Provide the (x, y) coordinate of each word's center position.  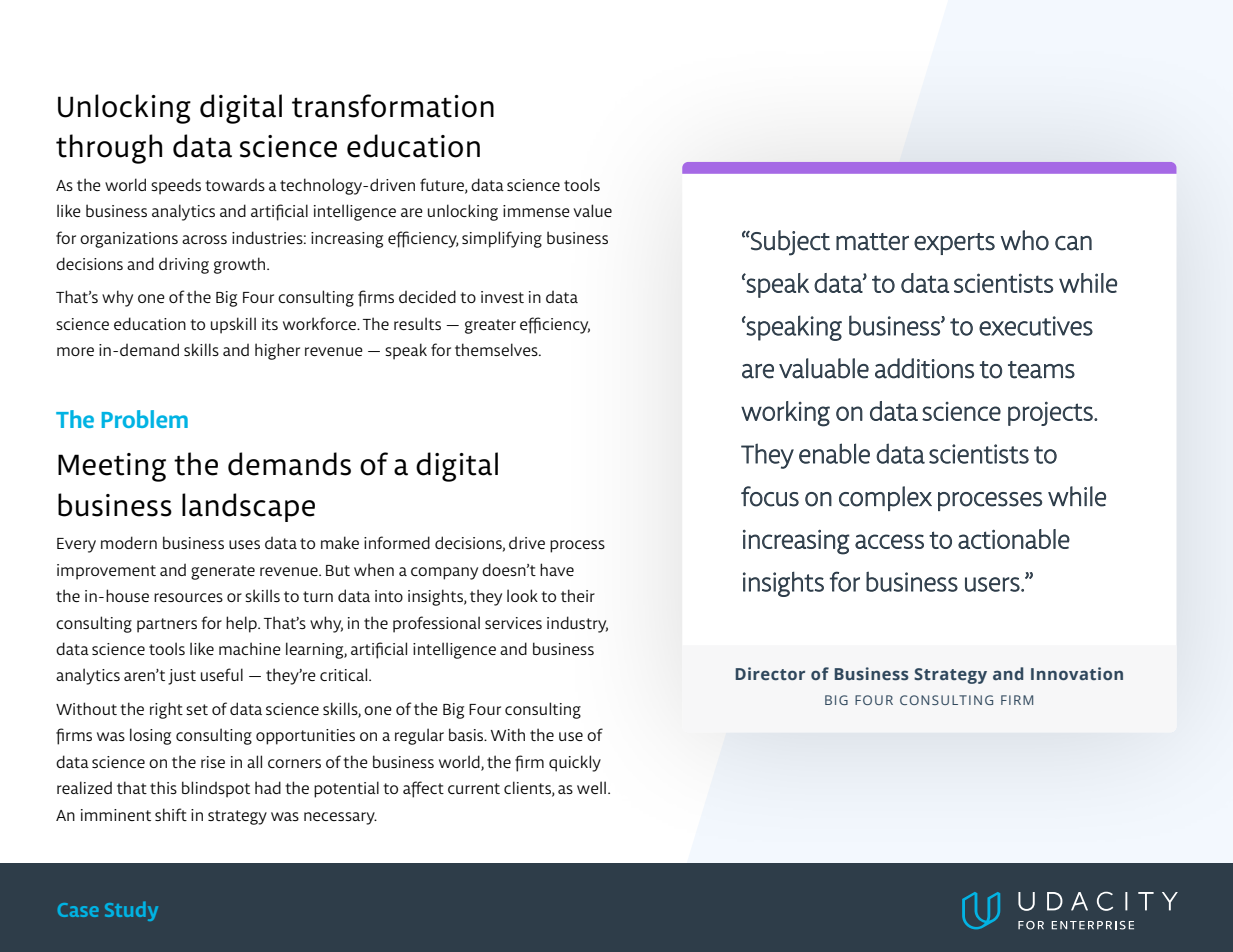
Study (131, 911)
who (1024, 240)
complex (885, 498)
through (109, 149)
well (591, 787)
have (557, 569)
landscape (248, 507)
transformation (393, 106)
